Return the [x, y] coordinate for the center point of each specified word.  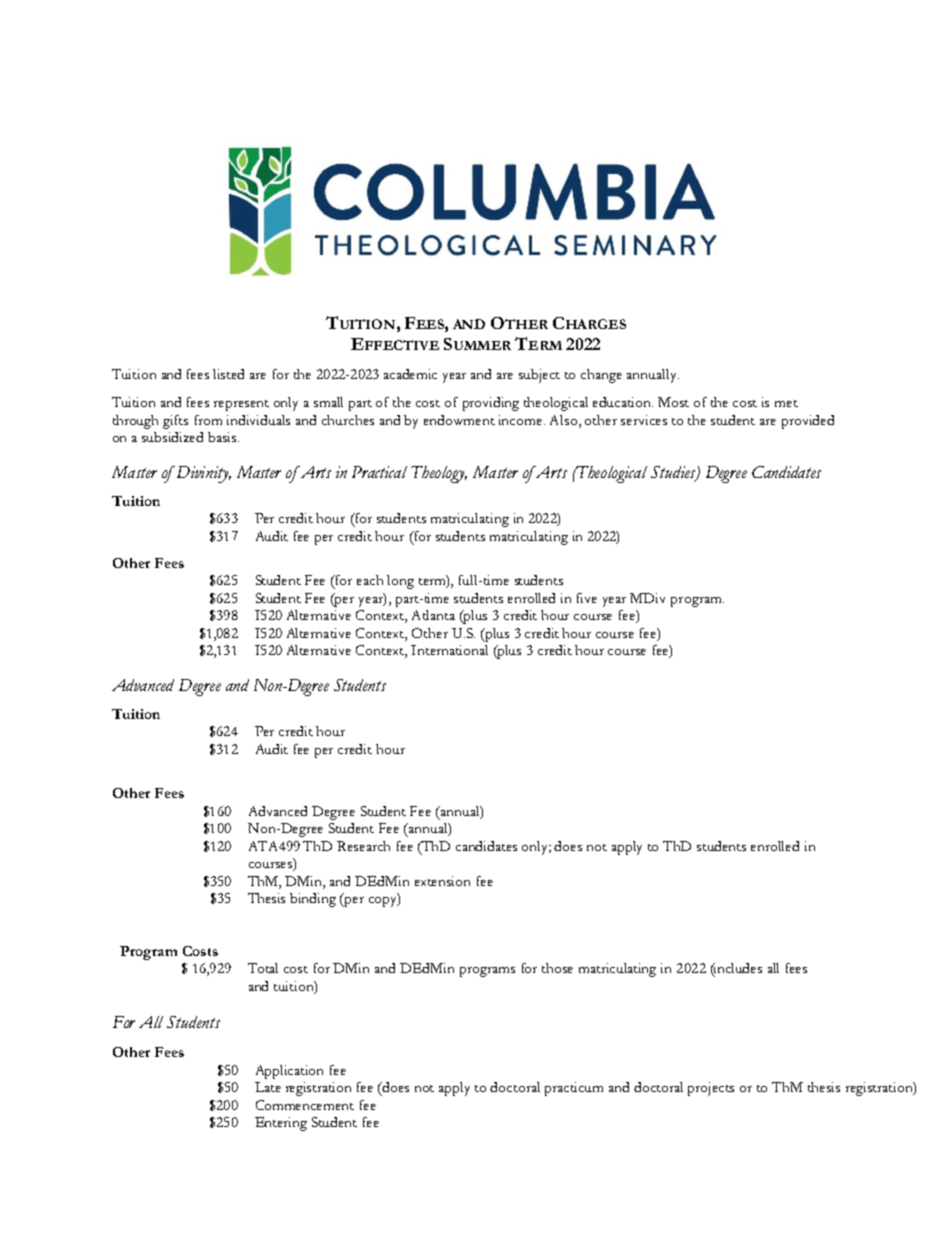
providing [491, 404]
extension [442, 881]
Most [673, 402]
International [449, 650]
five [587, 598]
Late [268, 1087]
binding [313, 900]
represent [241, 405]
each [370, 580]
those [557, 968]
